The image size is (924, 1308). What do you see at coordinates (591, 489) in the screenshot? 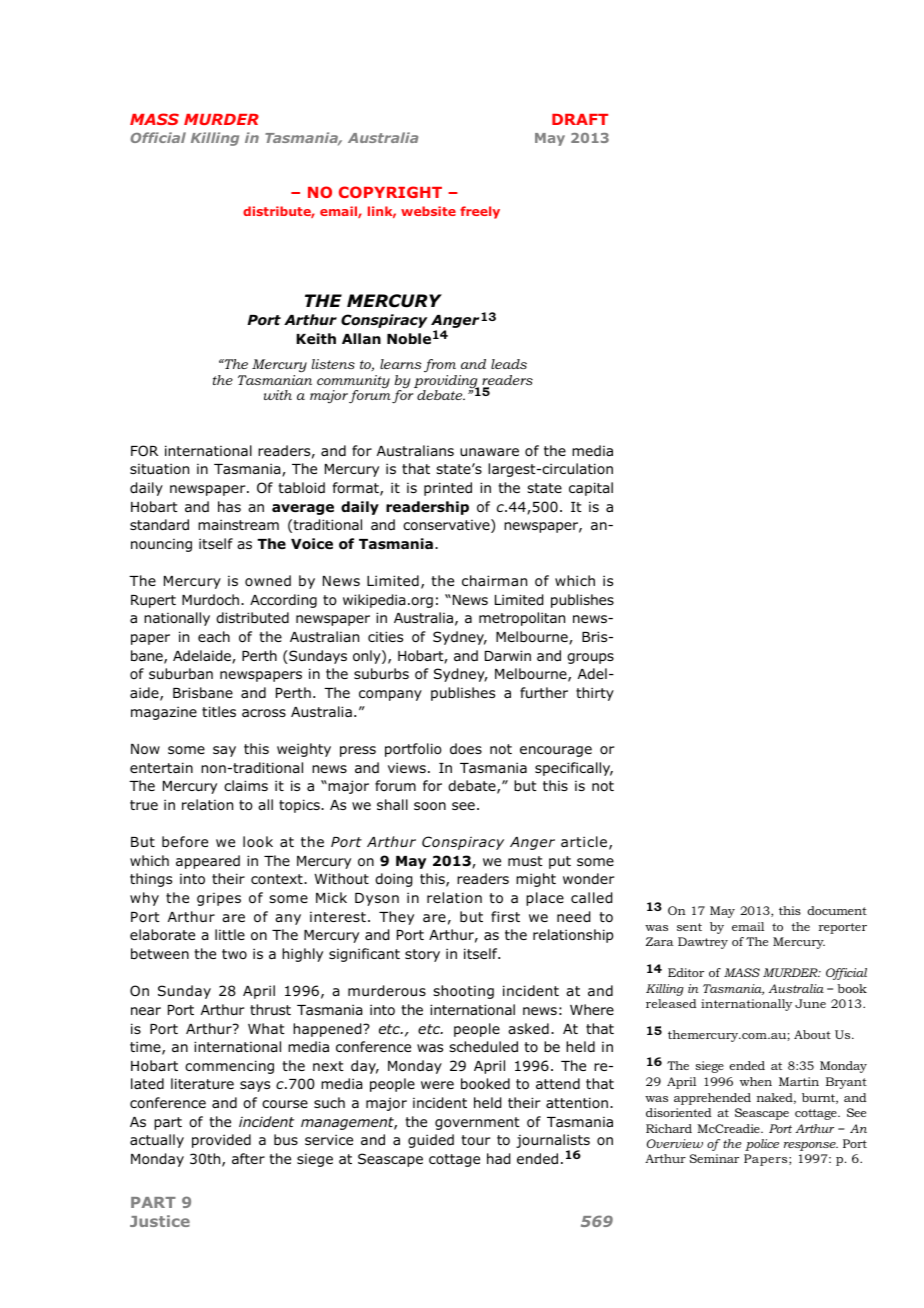
I see `capital` at bounding box center [591, 489].
